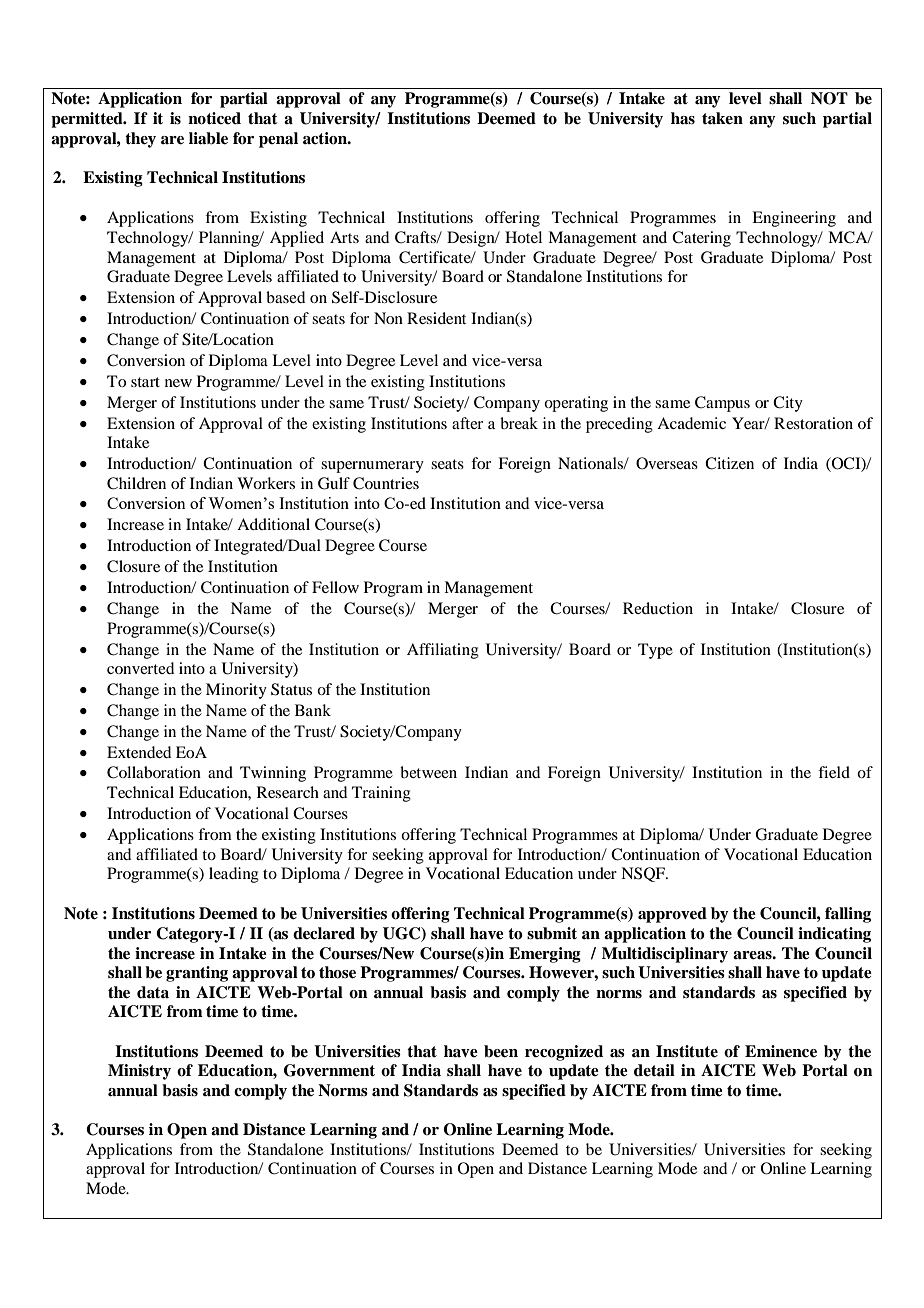 This image has height=1308, width=924. What do you see at coordinates (501, 1051) in the image?
I see `been` at bounding box center [501, 1051].
